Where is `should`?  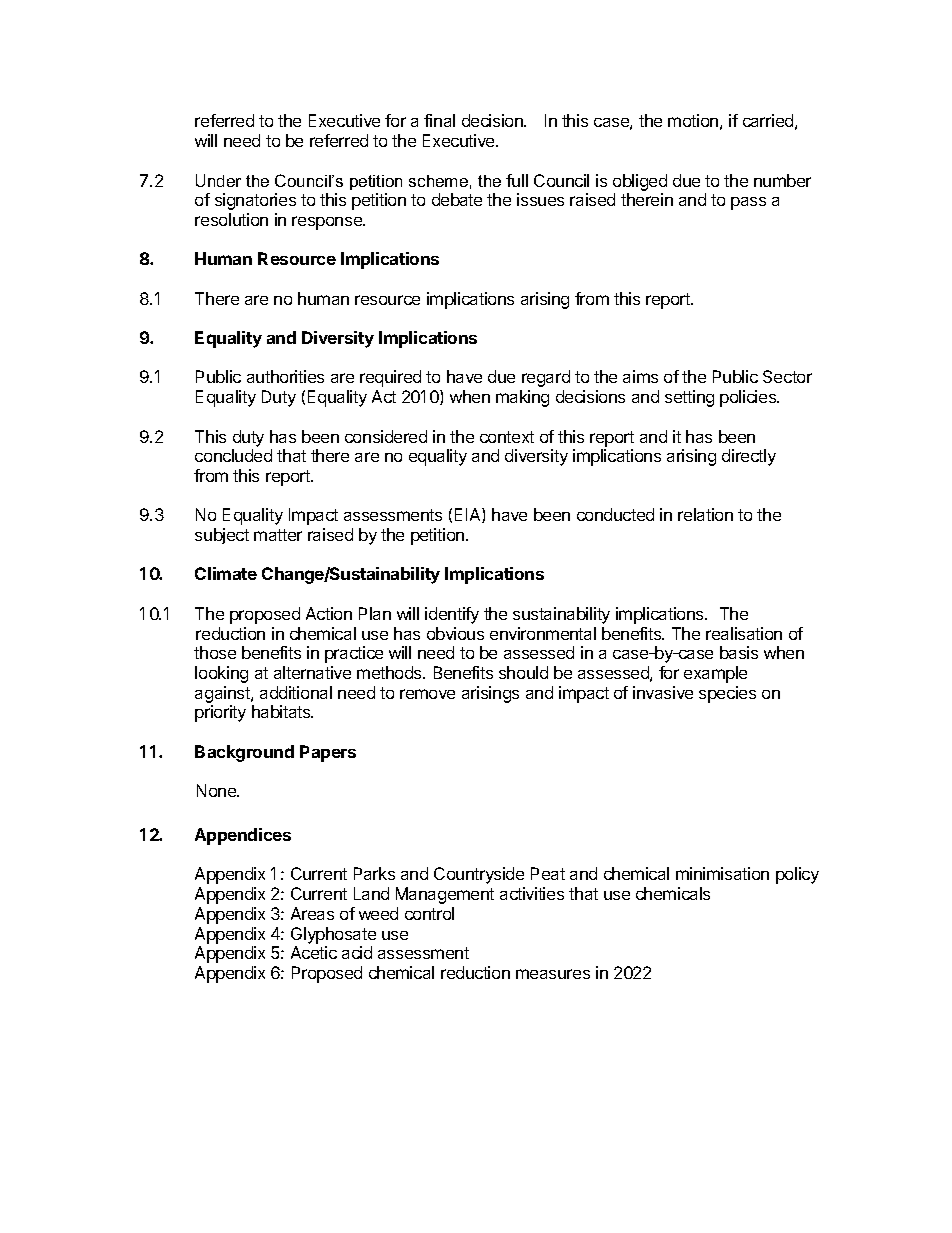 should is located at coordinates (523, 672).
